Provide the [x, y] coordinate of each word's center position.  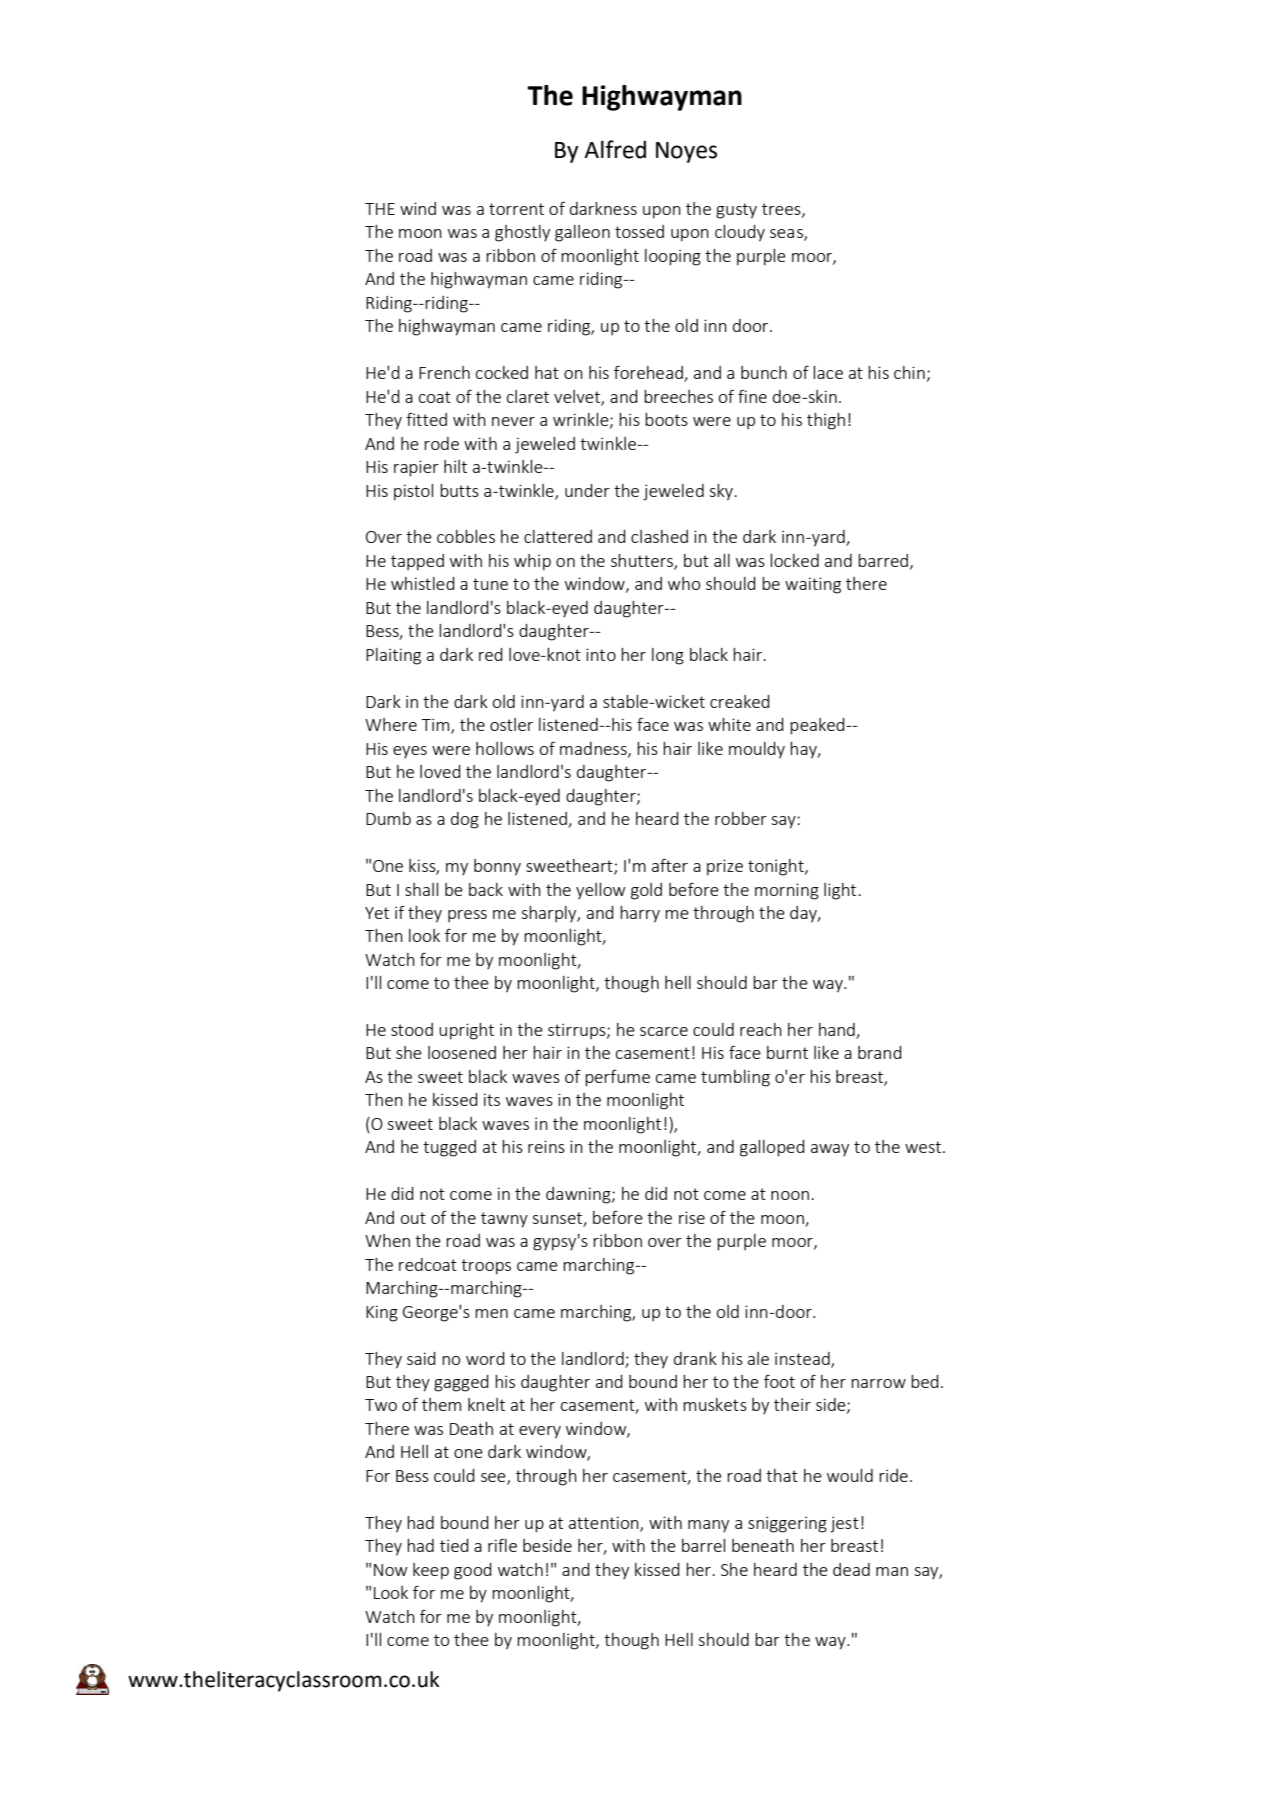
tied [454, 1545]
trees [782, 210]
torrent [516, 209]
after [670, 865]
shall [421, 889]
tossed [639, 231]
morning [787, 891]
